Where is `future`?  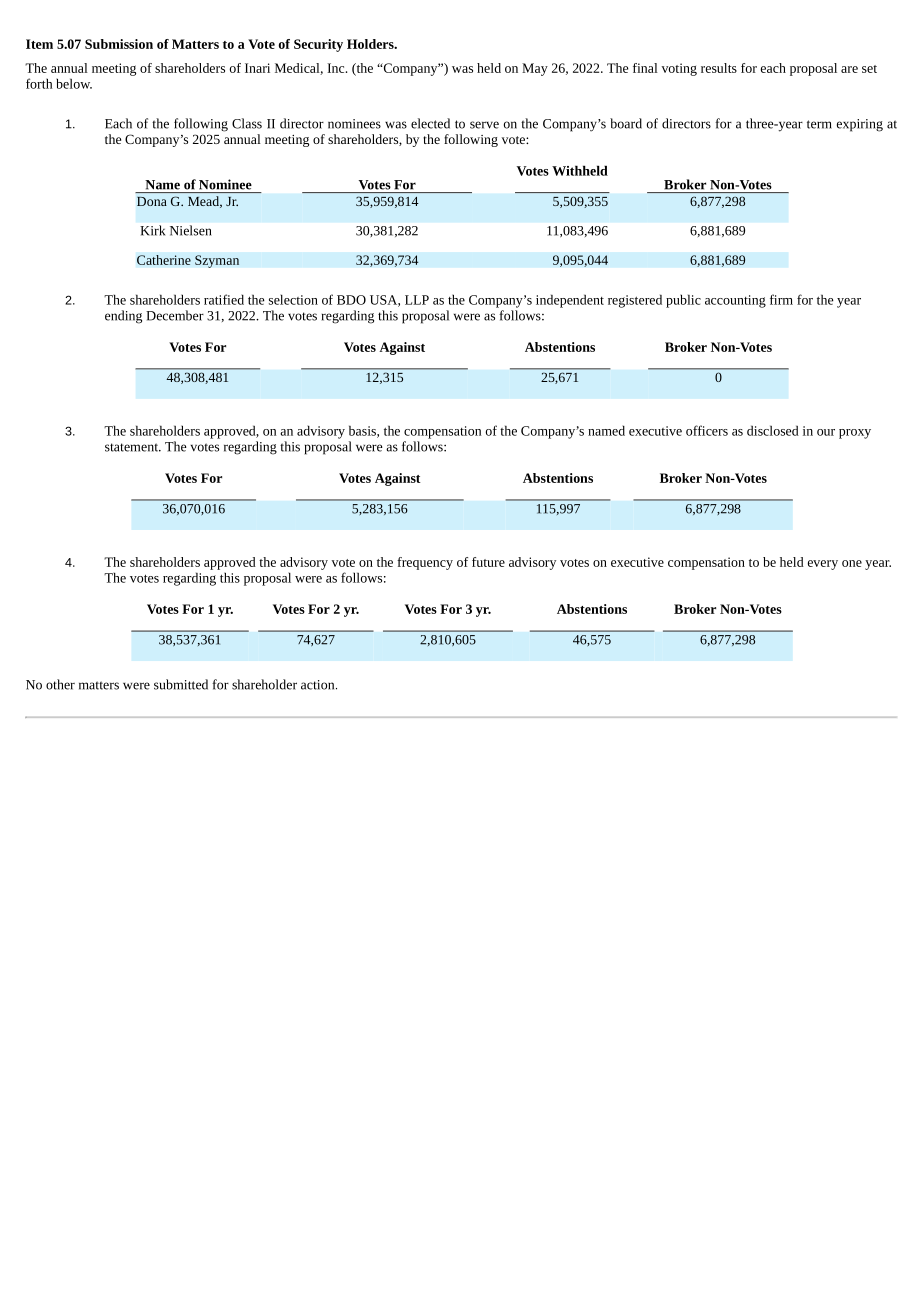 future is located at coordinates (488, 562).
